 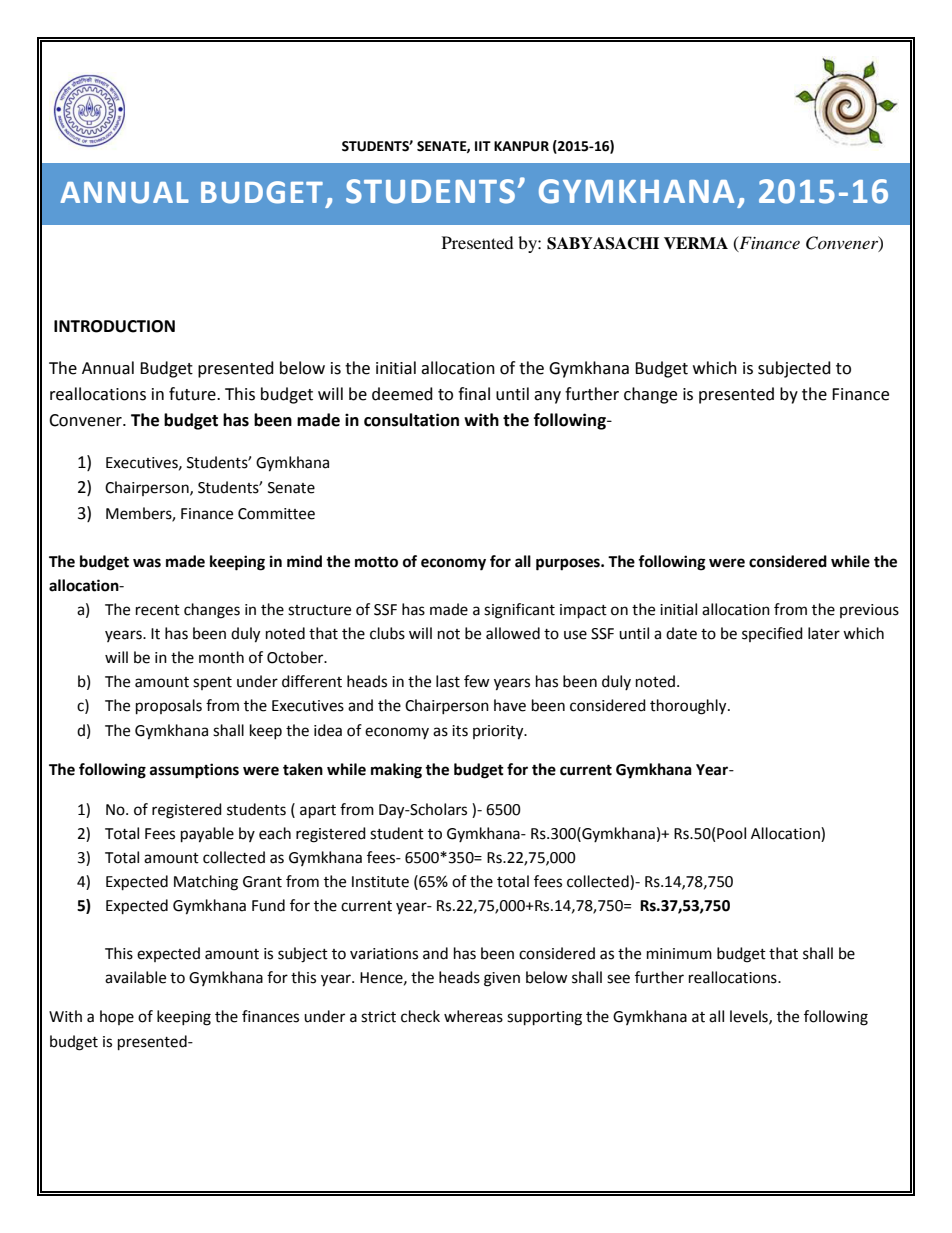 I want to click on VERMA, so click(x=696, y=243).
